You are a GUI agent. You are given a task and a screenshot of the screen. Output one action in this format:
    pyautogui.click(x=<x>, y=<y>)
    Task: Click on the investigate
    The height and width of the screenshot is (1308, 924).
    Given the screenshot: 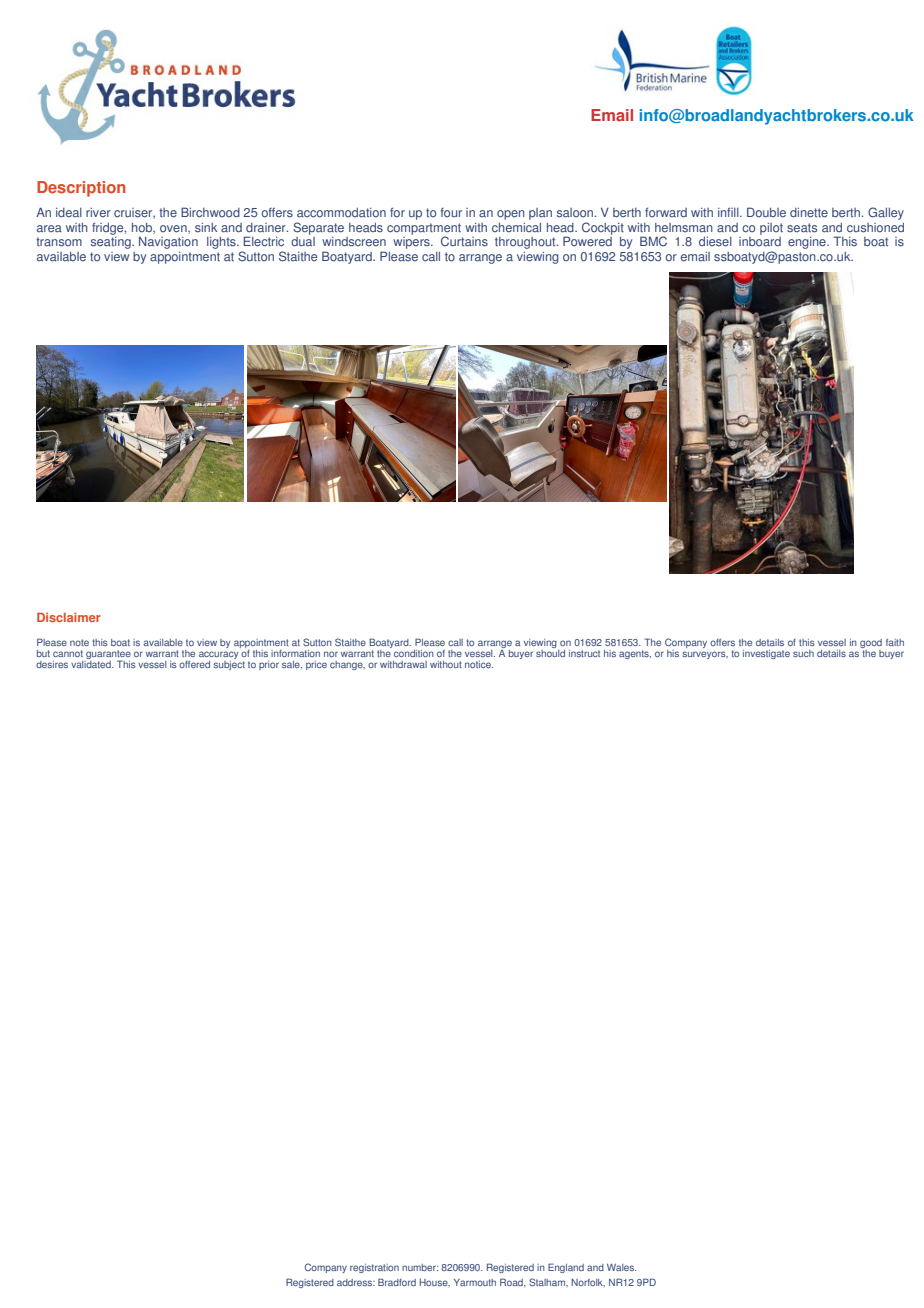 What is the action you would take?
    pyautogui.click(x=766, y=654)
